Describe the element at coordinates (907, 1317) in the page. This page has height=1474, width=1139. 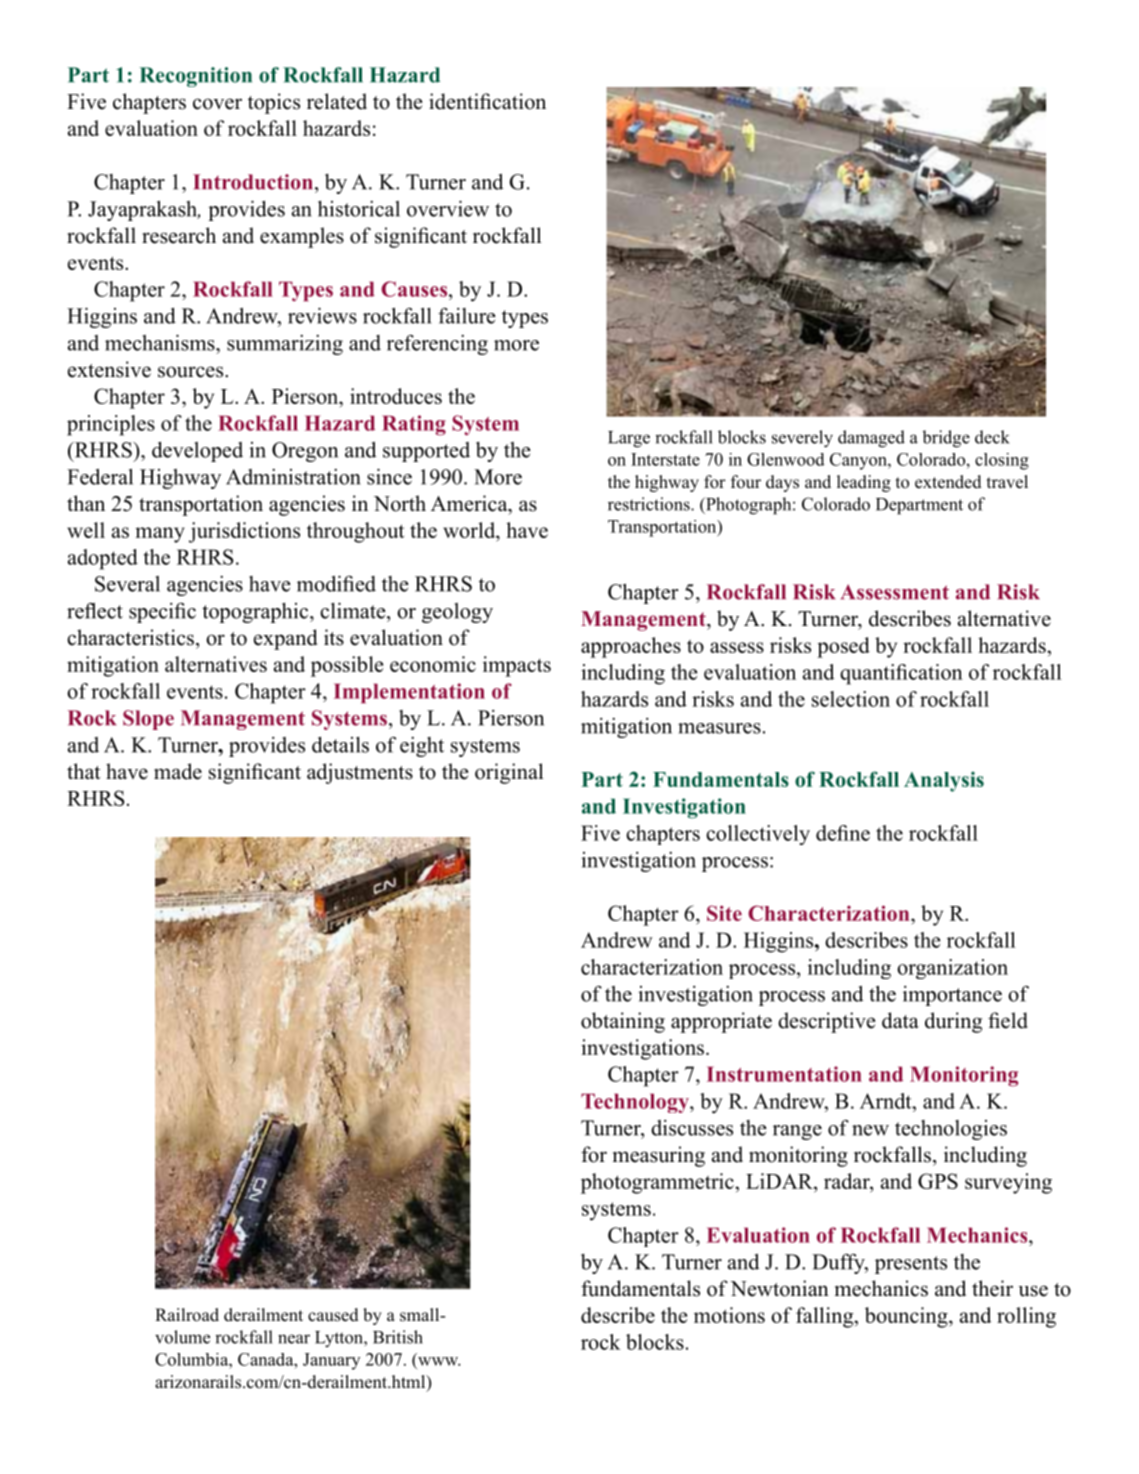
I see `bouncing` at that location.
